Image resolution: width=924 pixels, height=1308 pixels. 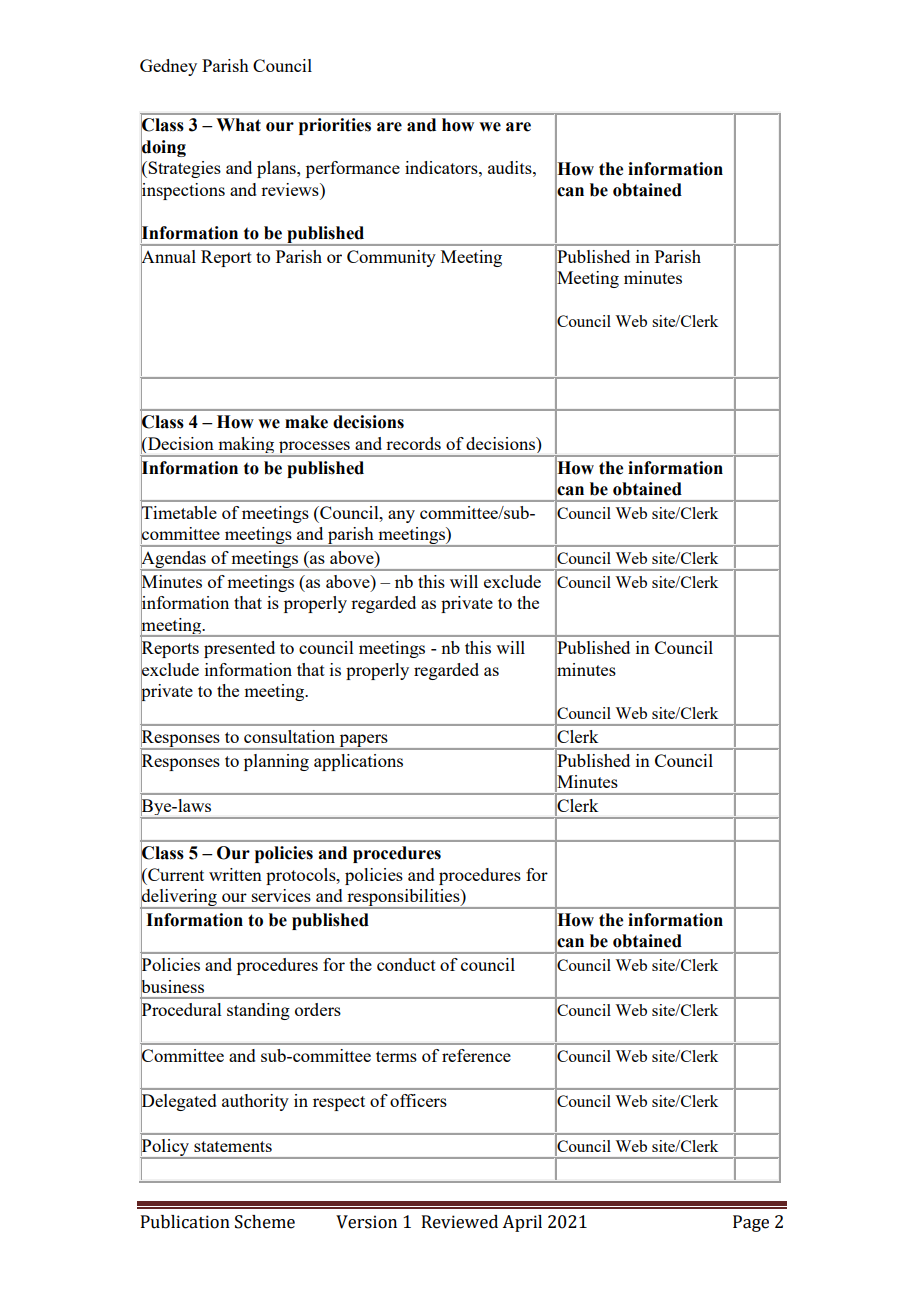 What do you see at coordinates (358, 762) in the document?
I see `applications` at bounding box center [358, 762].
